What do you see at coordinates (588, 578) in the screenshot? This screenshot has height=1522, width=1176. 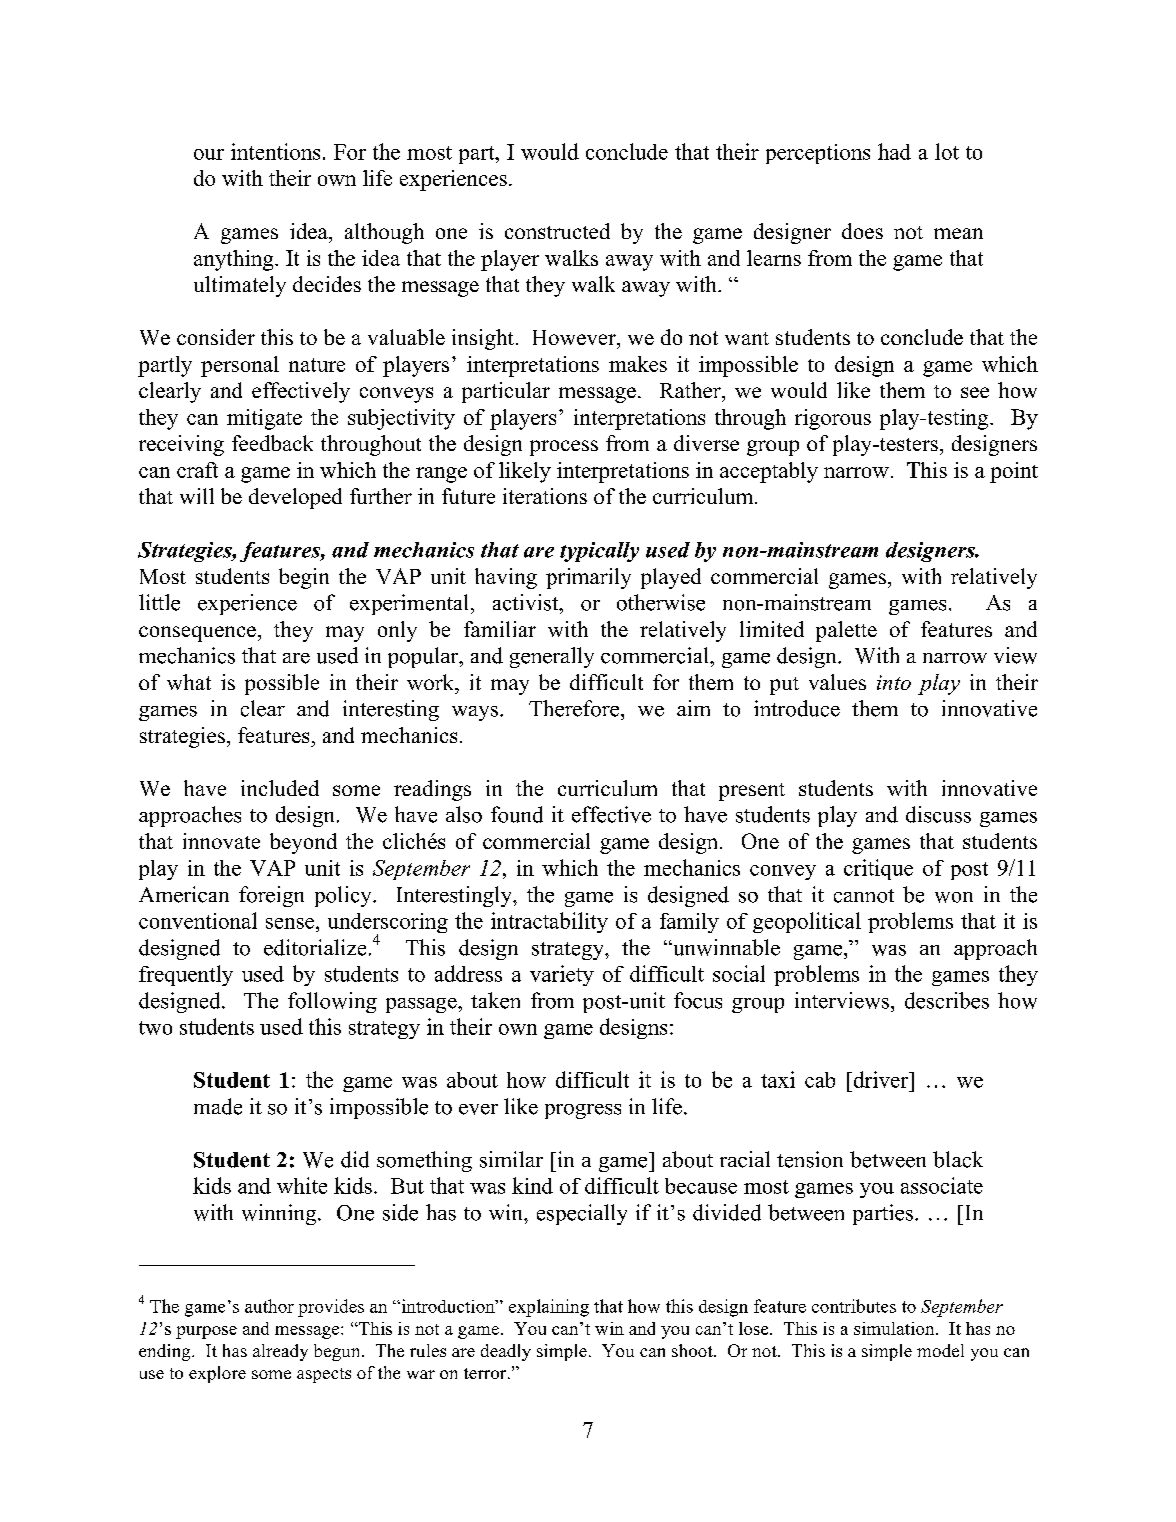 I see `primarily` at bounding box center [588, 578].
